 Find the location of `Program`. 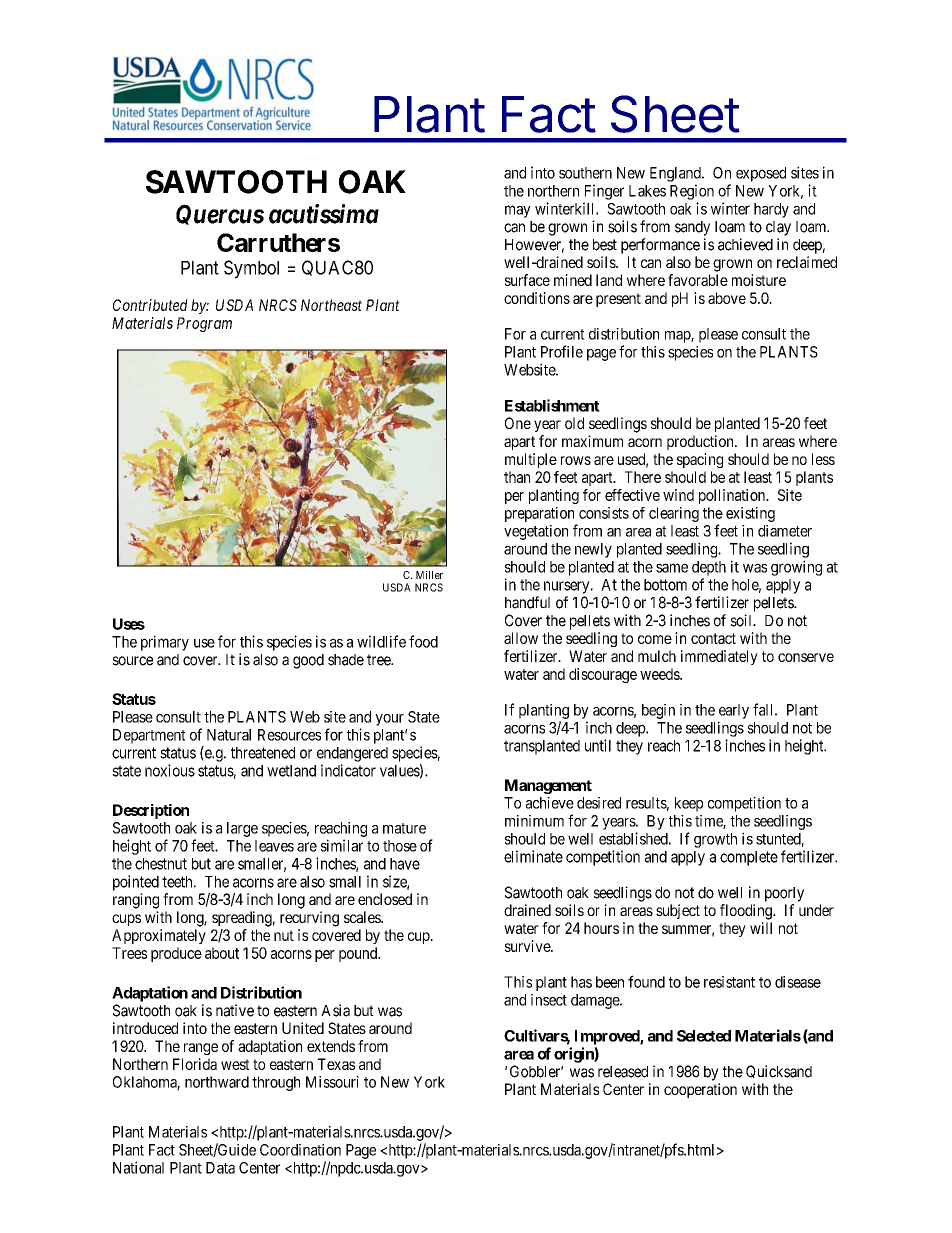

Program is located at coordinates (204, 324).
